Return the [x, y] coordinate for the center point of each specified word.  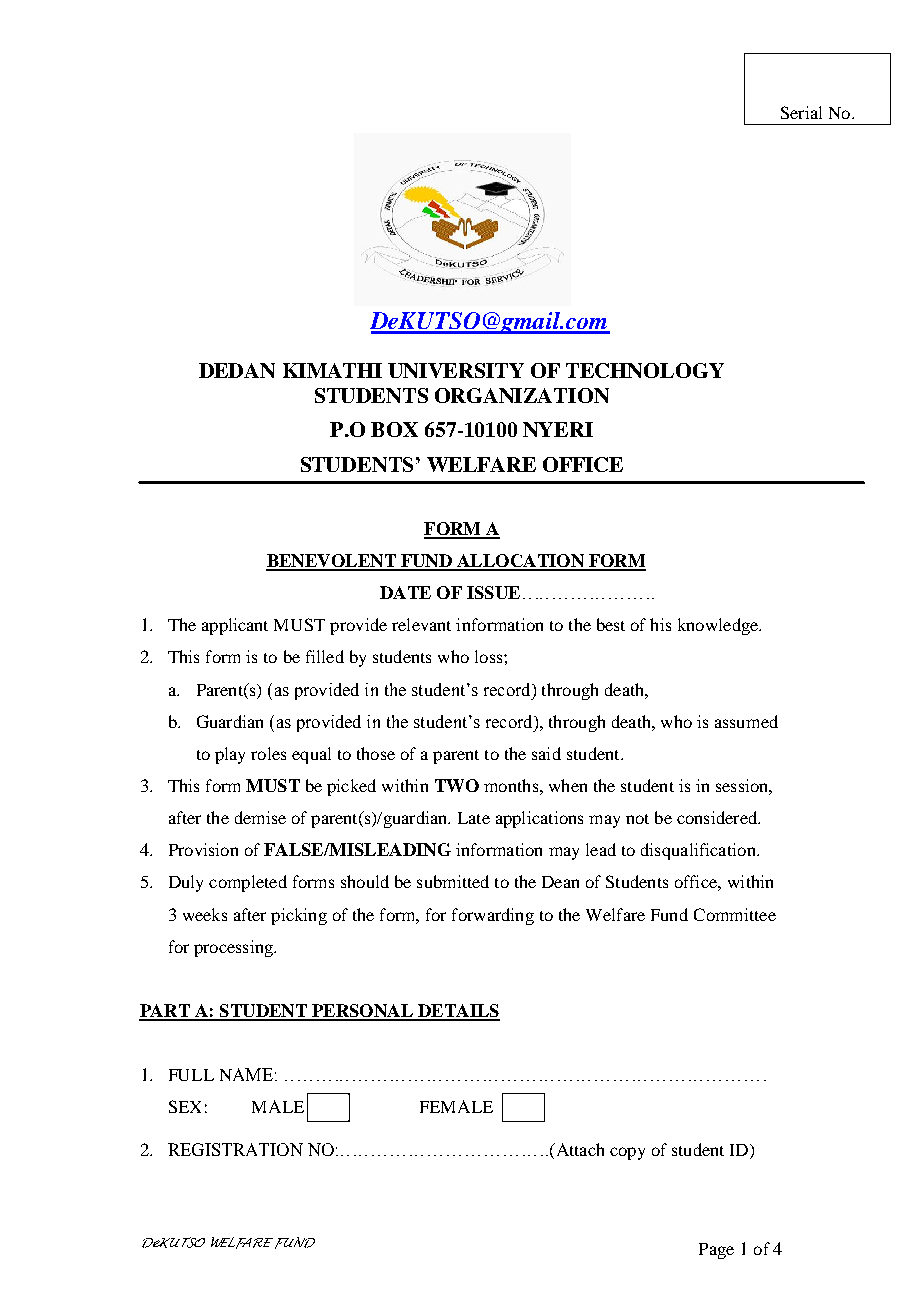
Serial [801, 112]
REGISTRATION [235, 1149]
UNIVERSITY [456, 370]
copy [627, 1153]
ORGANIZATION [522, 395]
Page [716, 1251]
